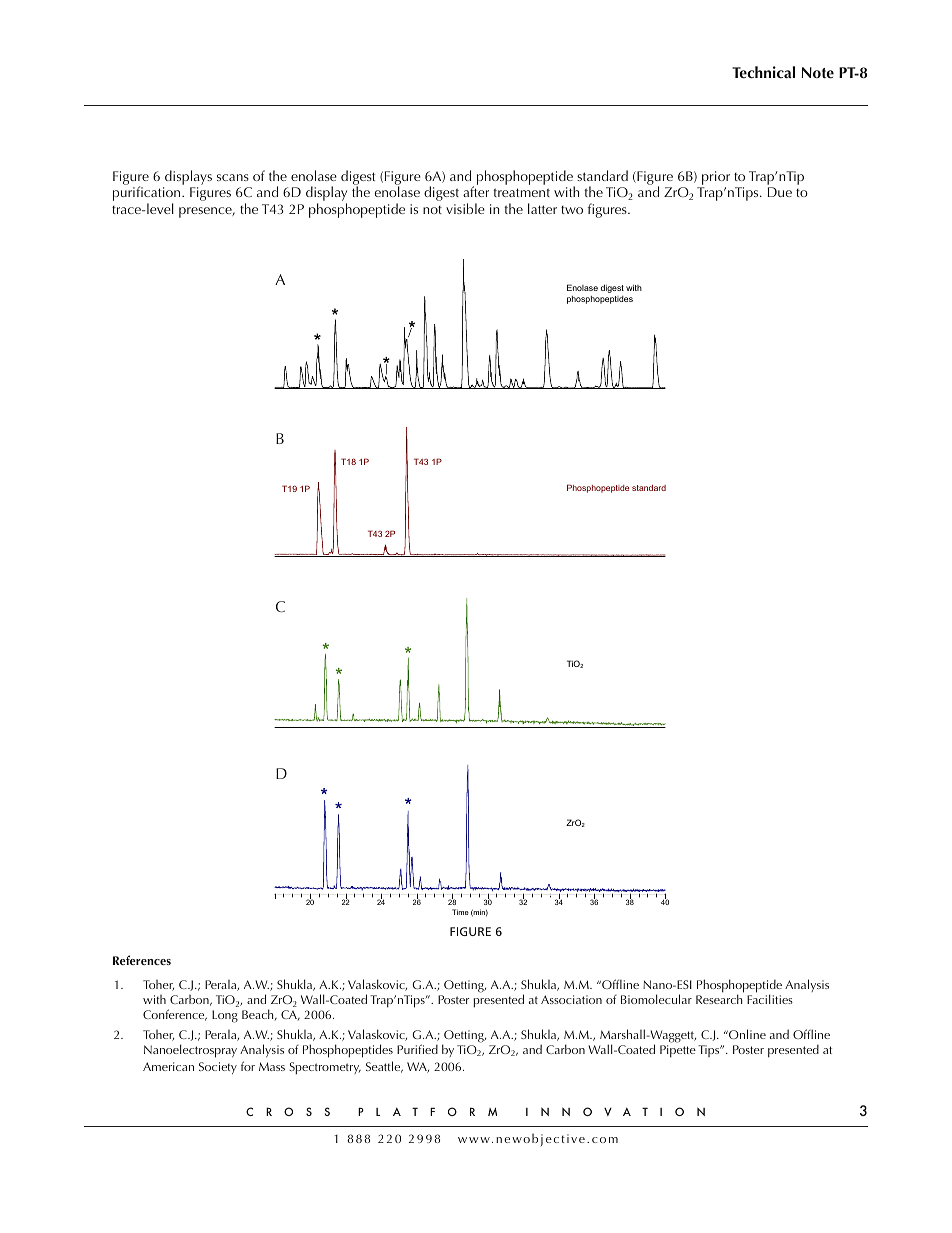  I want to click on after, so click(476, 191).
